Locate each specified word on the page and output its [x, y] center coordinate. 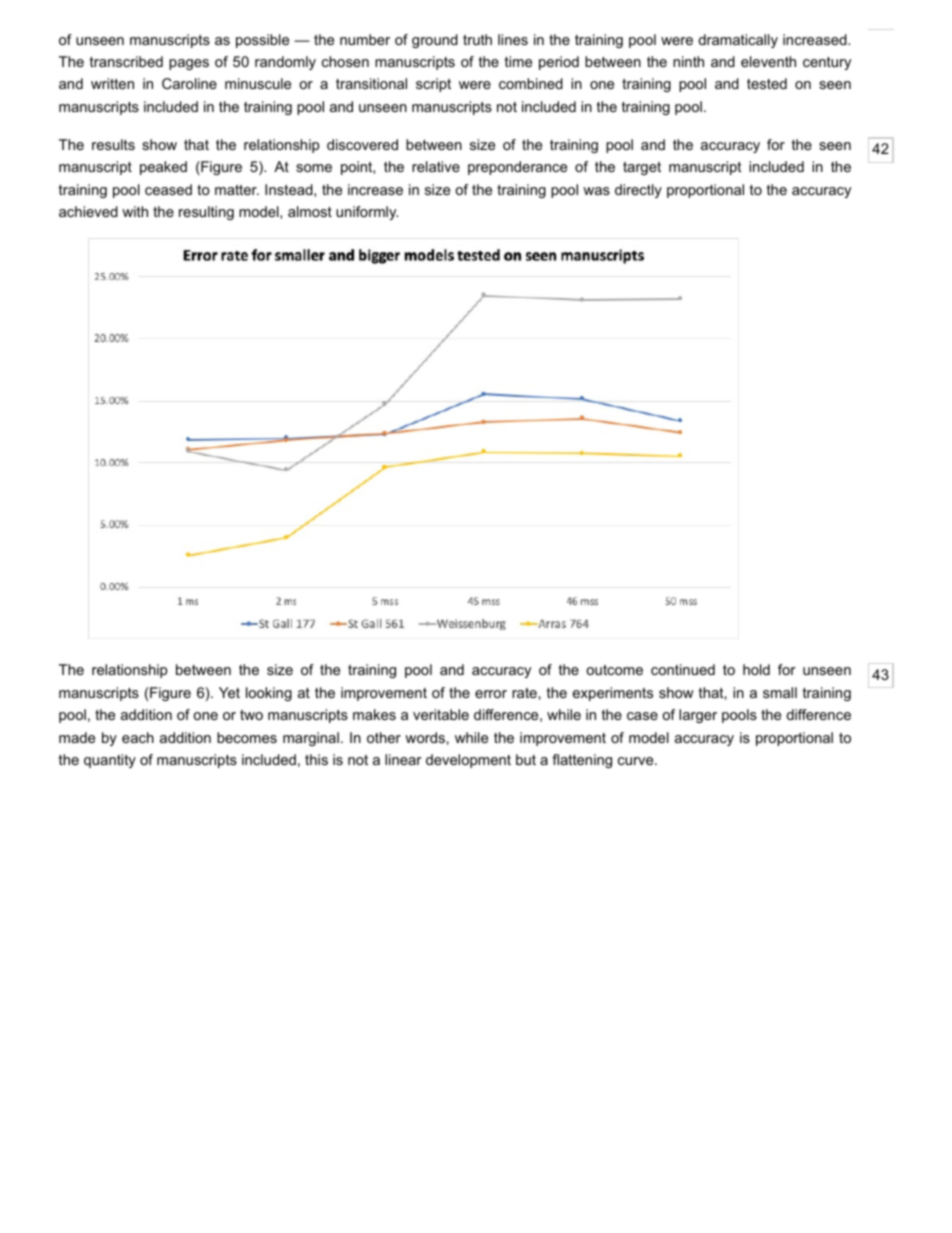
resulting [206, 213]
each [138, 737]
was [596, 191]
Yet [229, 692]
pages [189, 64]
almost [310, 211]
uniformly [367, 213]
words [425, 737]
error [491, 694]
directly [638, 191]
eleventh [768, 61]
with [135, 211]
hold [756, 669]
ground [435, 41]
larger [698, 716]
